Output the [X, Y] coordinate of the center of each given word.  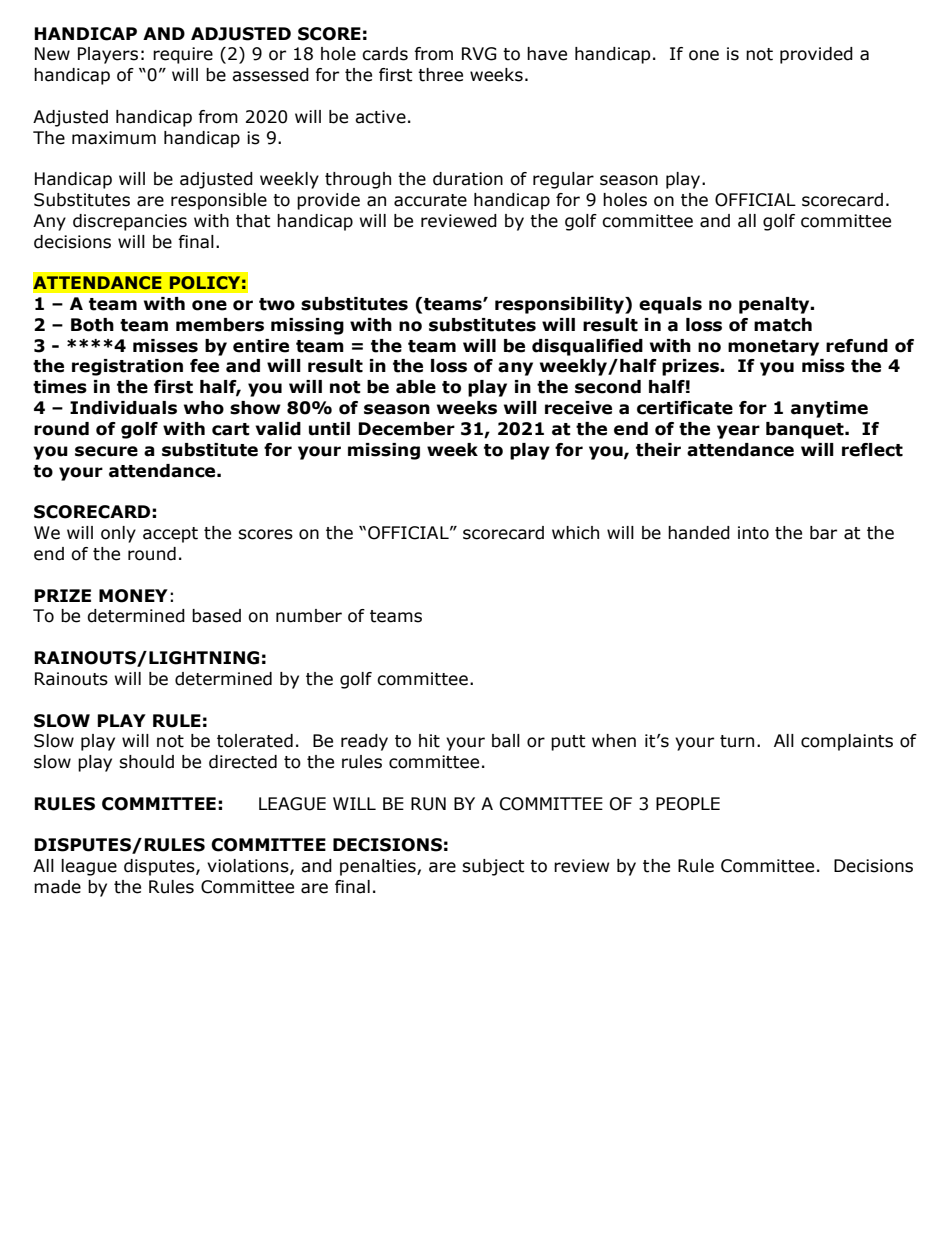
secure [106, 451]
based [216, 616]
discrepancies [130, 222]
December [406, 429]
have [547, 54]
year [738, 432]
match [783, 325]
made [57, 887]
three [440, 75]
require [183, 55]
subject [493, 867]
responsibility [560, 305]
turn [737, 741]
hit [429, 741]
